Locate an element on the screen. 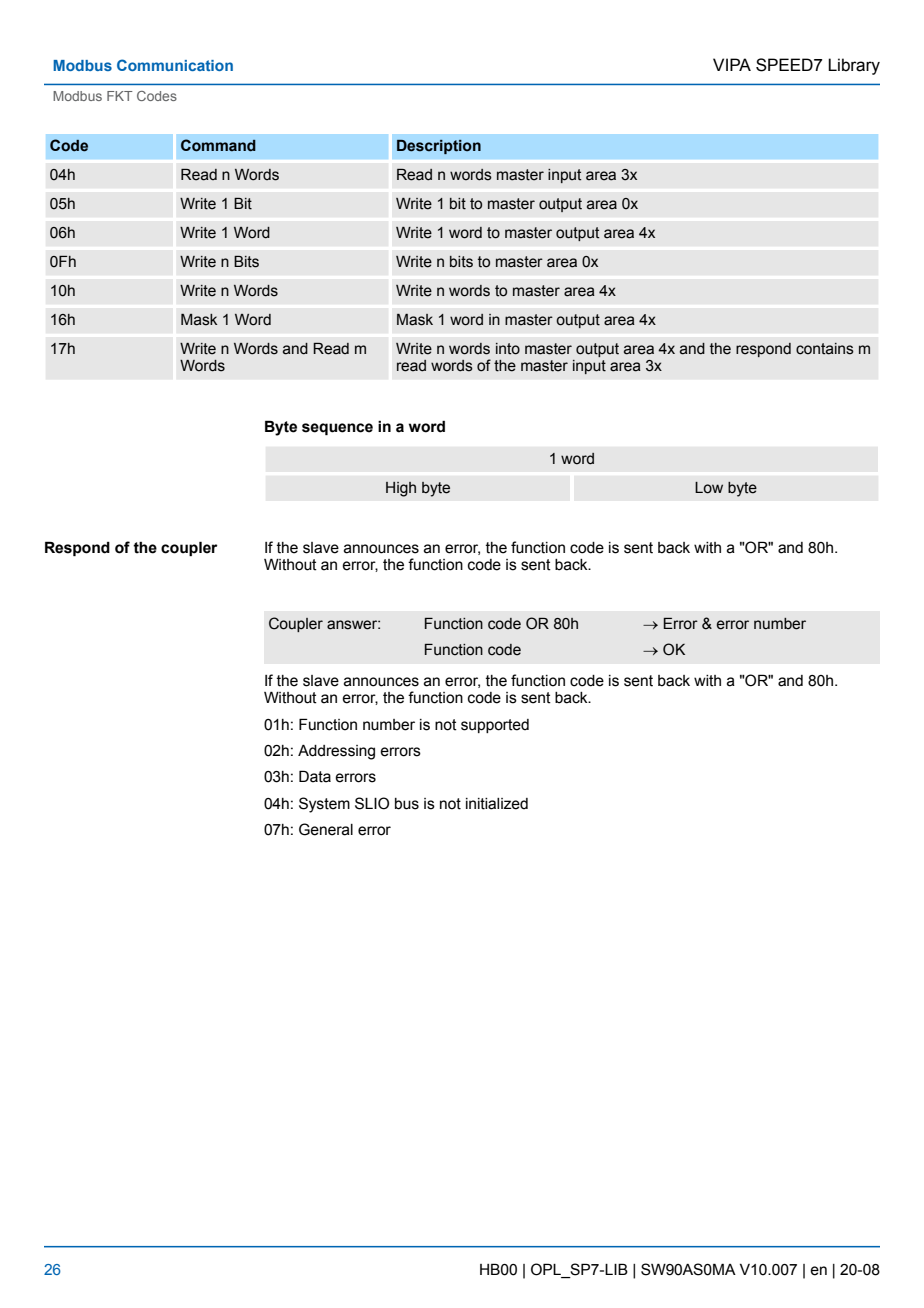  Low is located at coordinates (709, 488).
